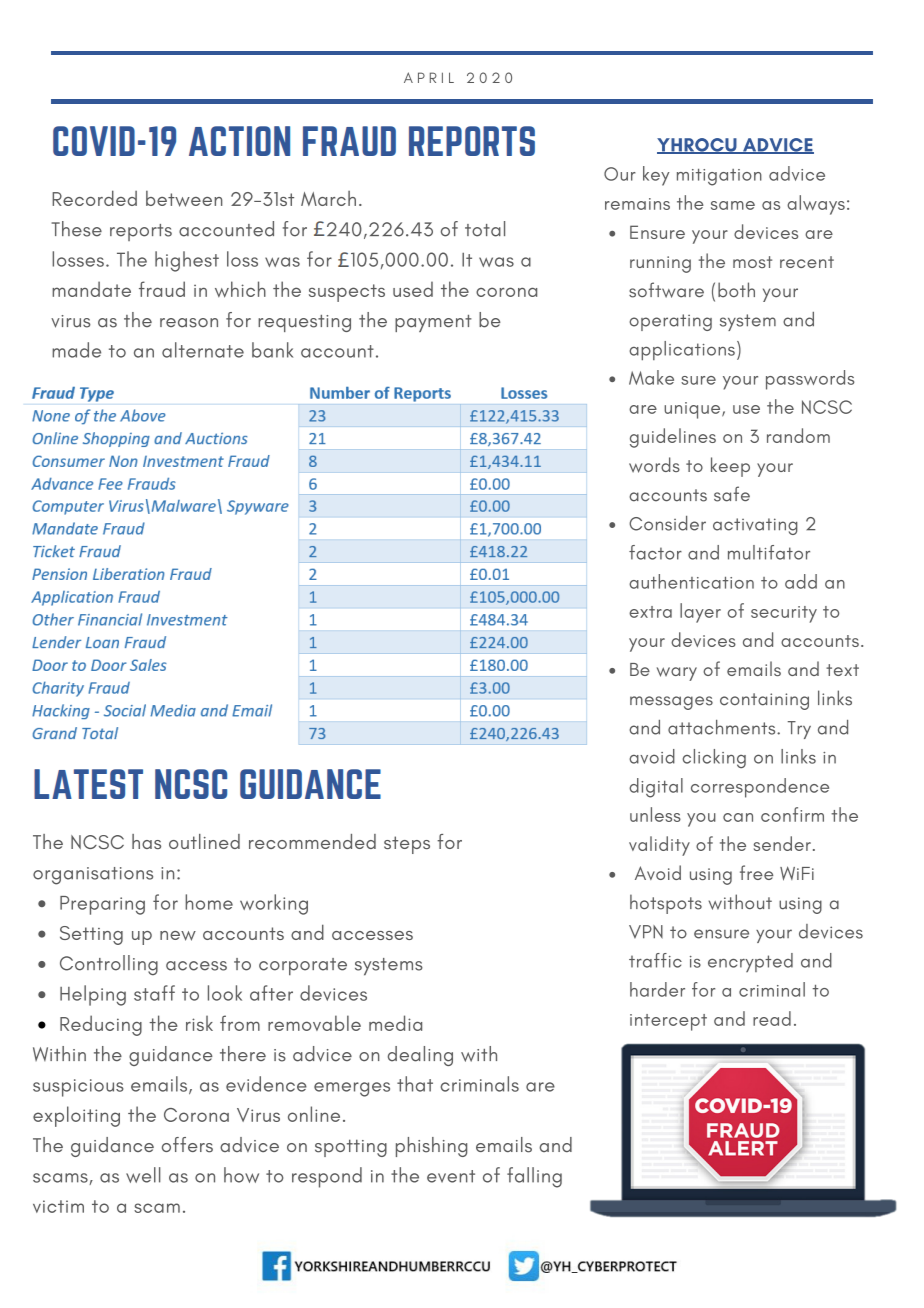  Describe the element at coordinates (719, 177) in the screenshot. I see `mitigation` at that location.
